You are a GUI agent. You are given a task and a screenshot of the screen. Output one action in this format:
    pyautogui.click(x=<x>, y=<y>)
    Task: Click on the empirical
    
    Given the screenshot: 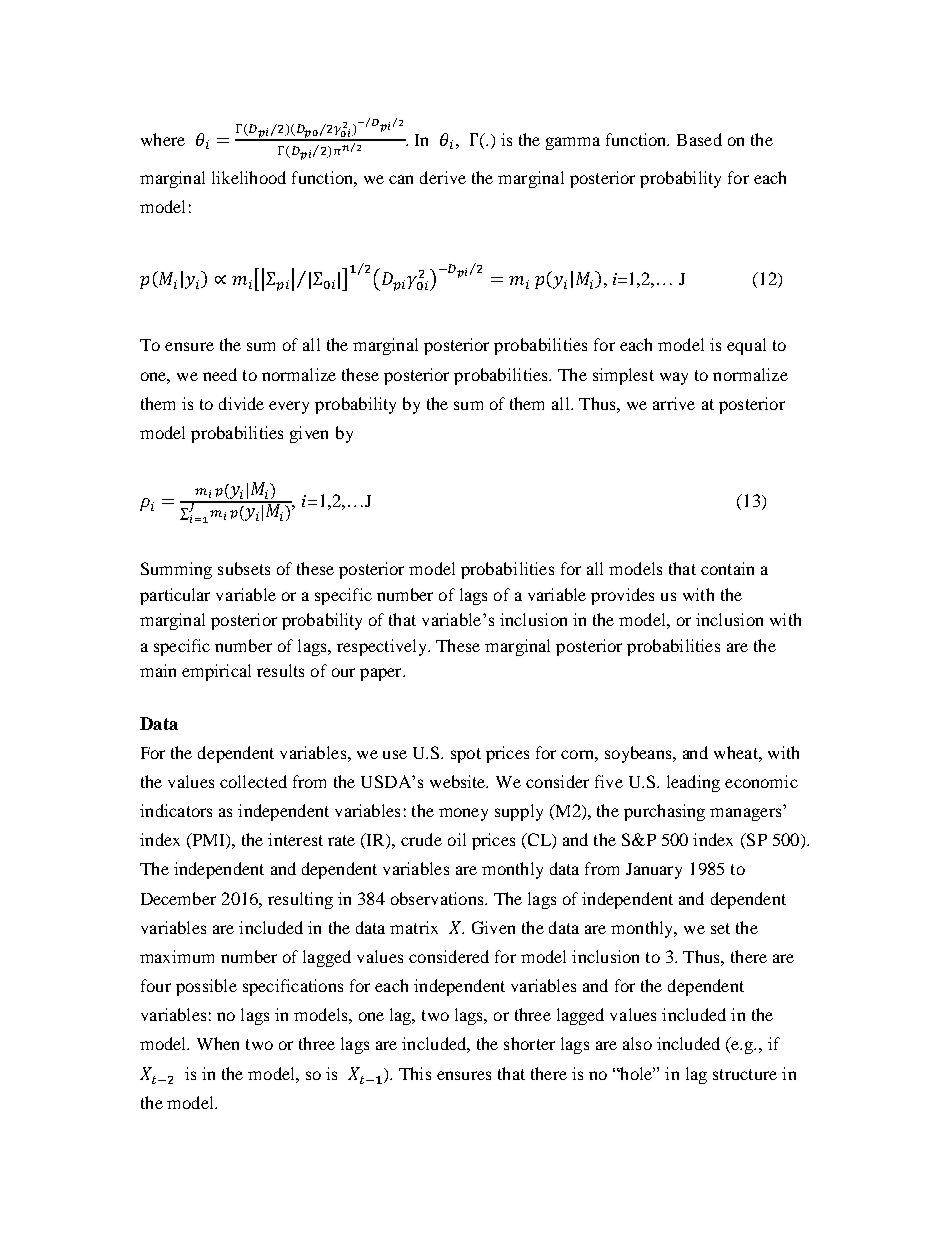 What is the action you would take?
    pyautogui.click(x=216, y=672)
